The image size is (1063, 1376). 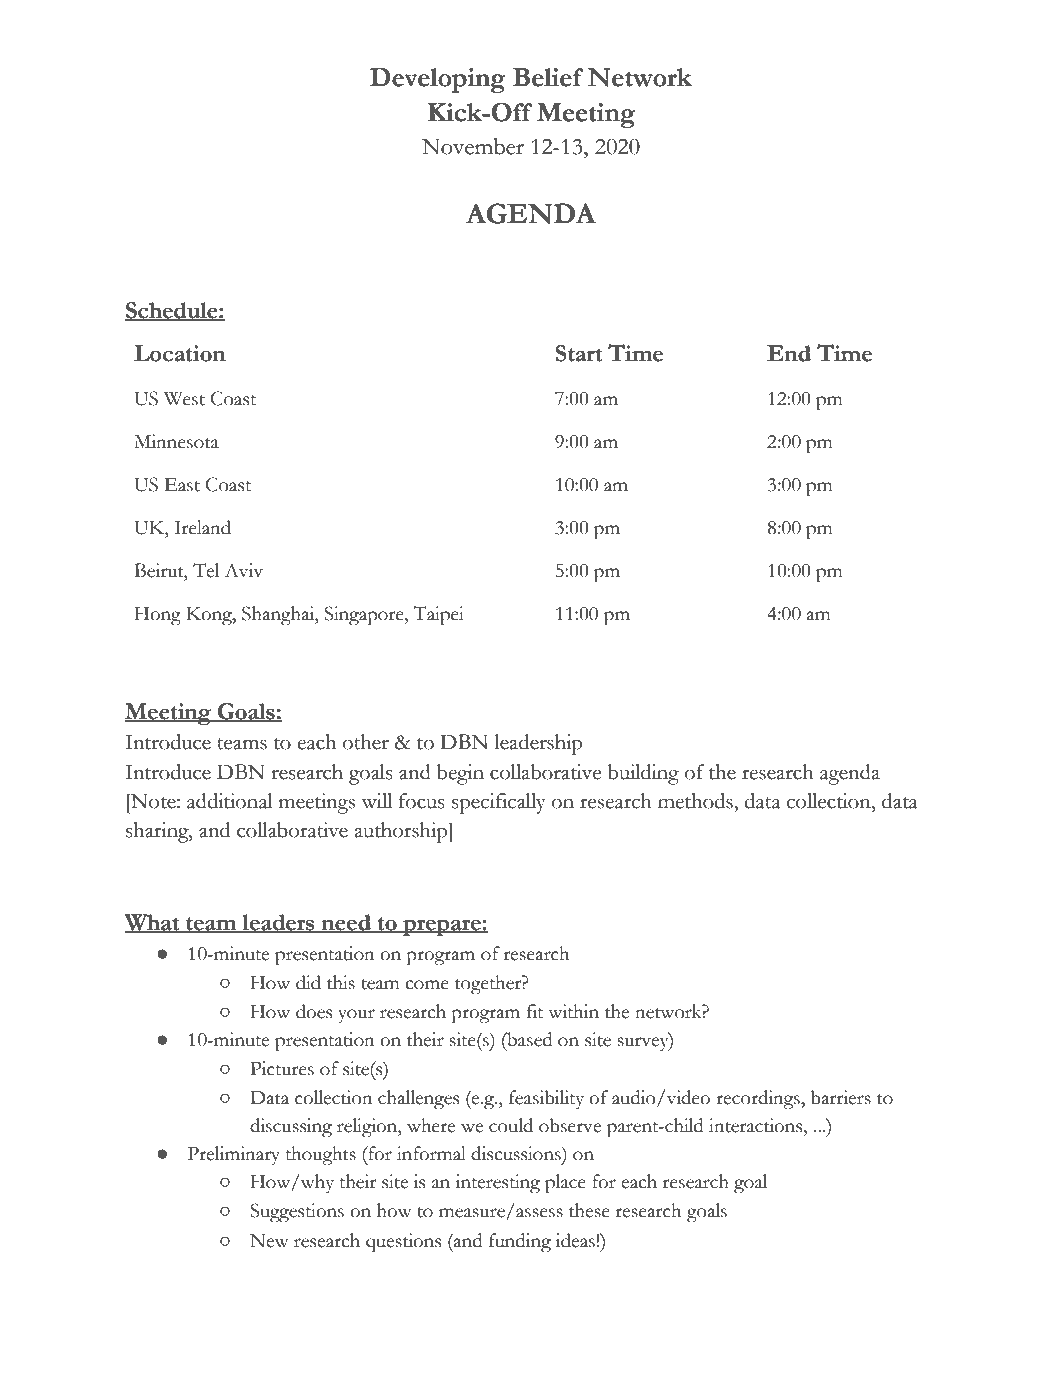 What do you see at coordinates (269, 1241) in the image?
I see `New` at bounding box center [269, 1241].
